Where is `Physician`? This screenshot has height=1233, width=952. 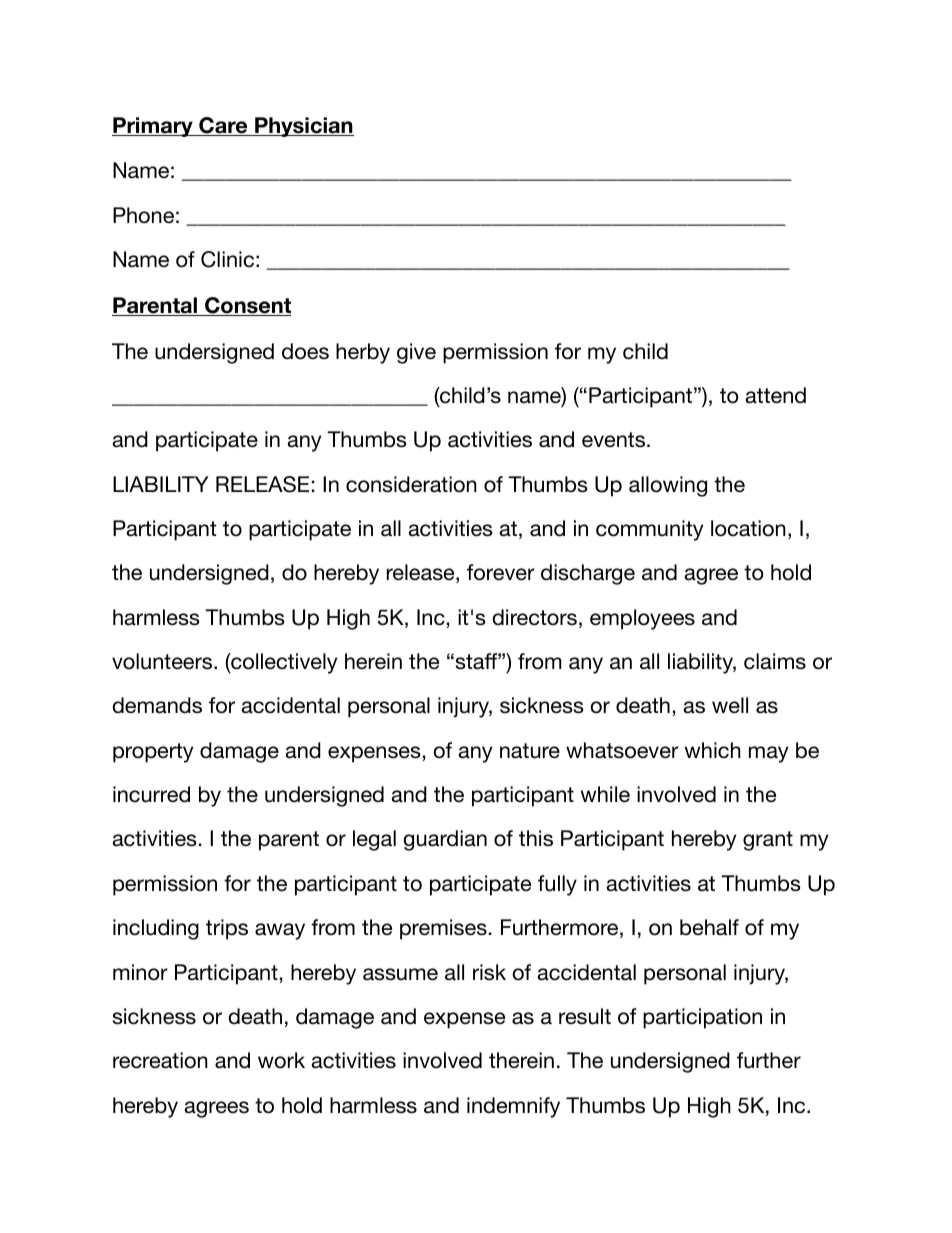 Physician is located at coordinates (303, 127).
